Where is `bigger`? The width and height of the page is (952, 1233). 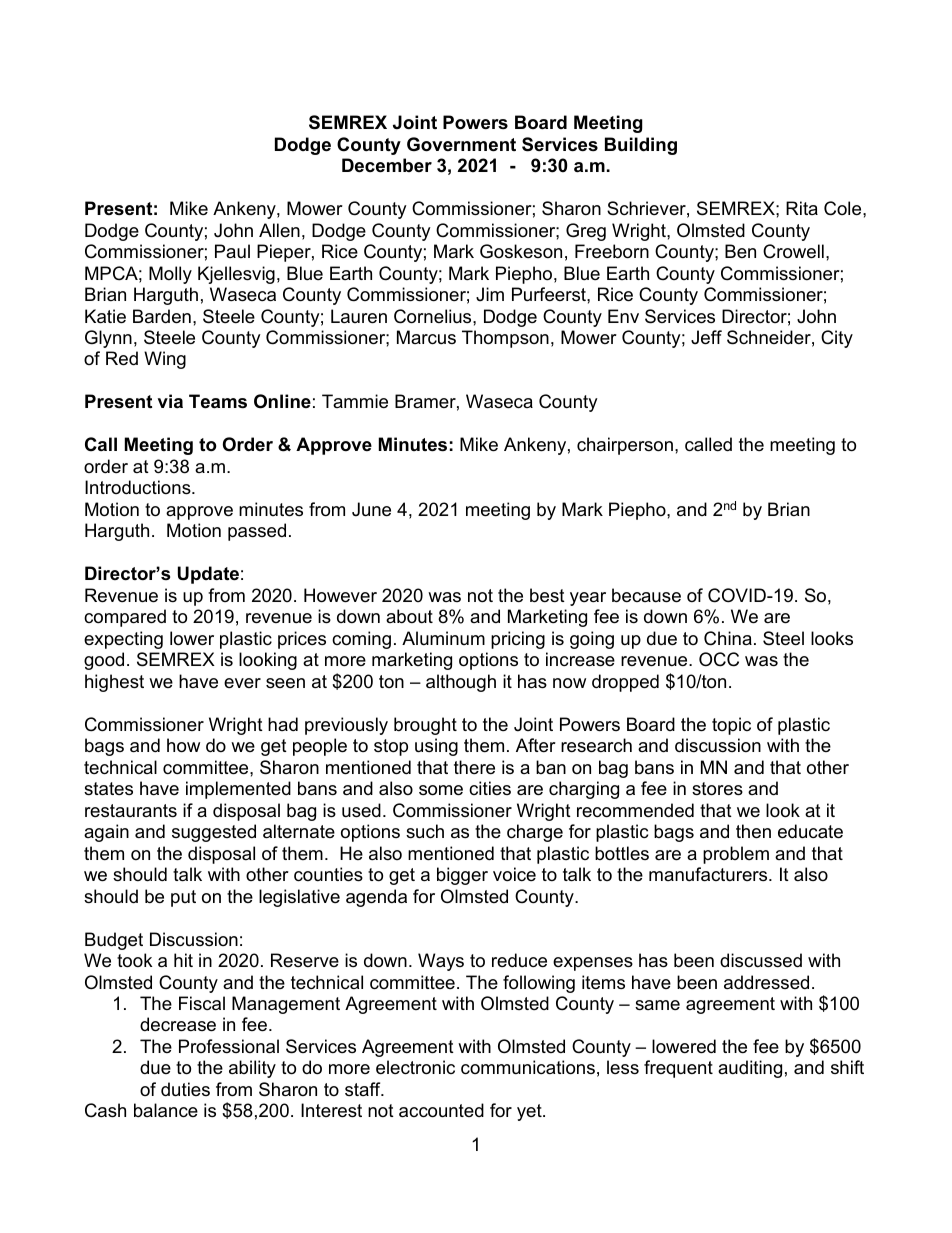 bigger is located at coordinates (462, 876).
